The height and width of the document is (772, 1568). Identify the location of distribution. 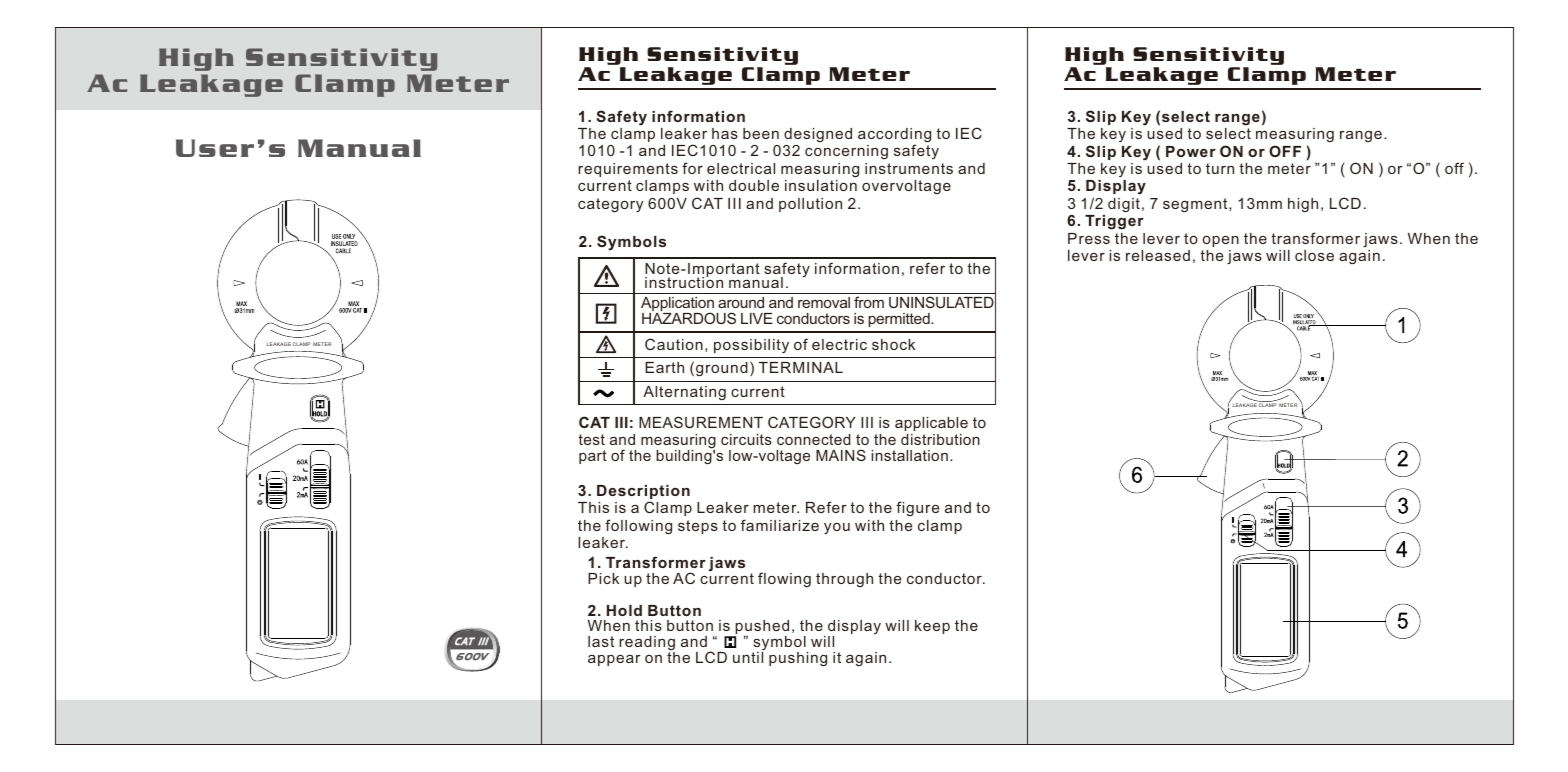
(940, 439).
